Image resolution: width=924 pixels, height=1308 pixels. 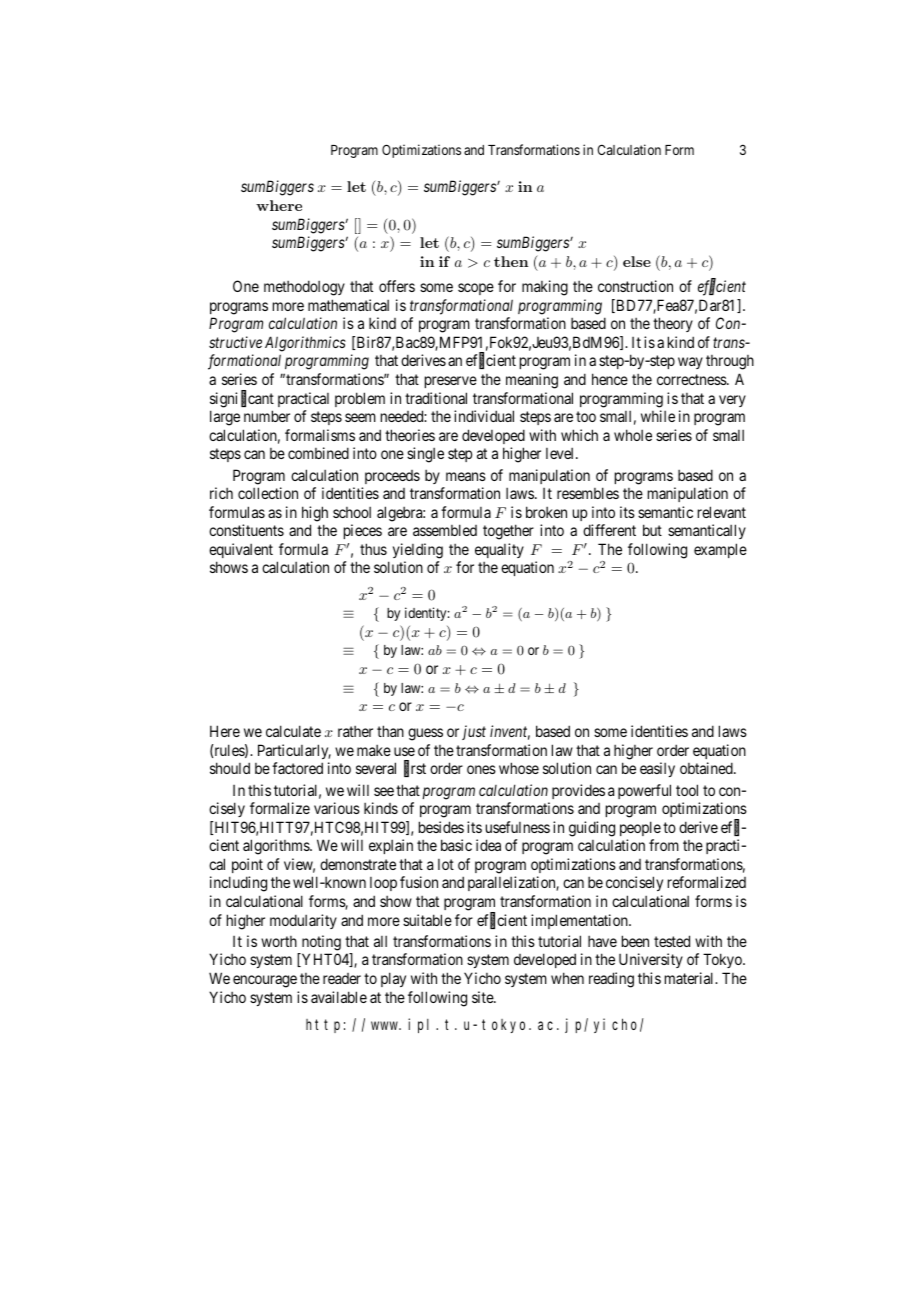 What do you see at coordinates (720, 550) in the document?
I see `example` at bounding box center [720, 550].
